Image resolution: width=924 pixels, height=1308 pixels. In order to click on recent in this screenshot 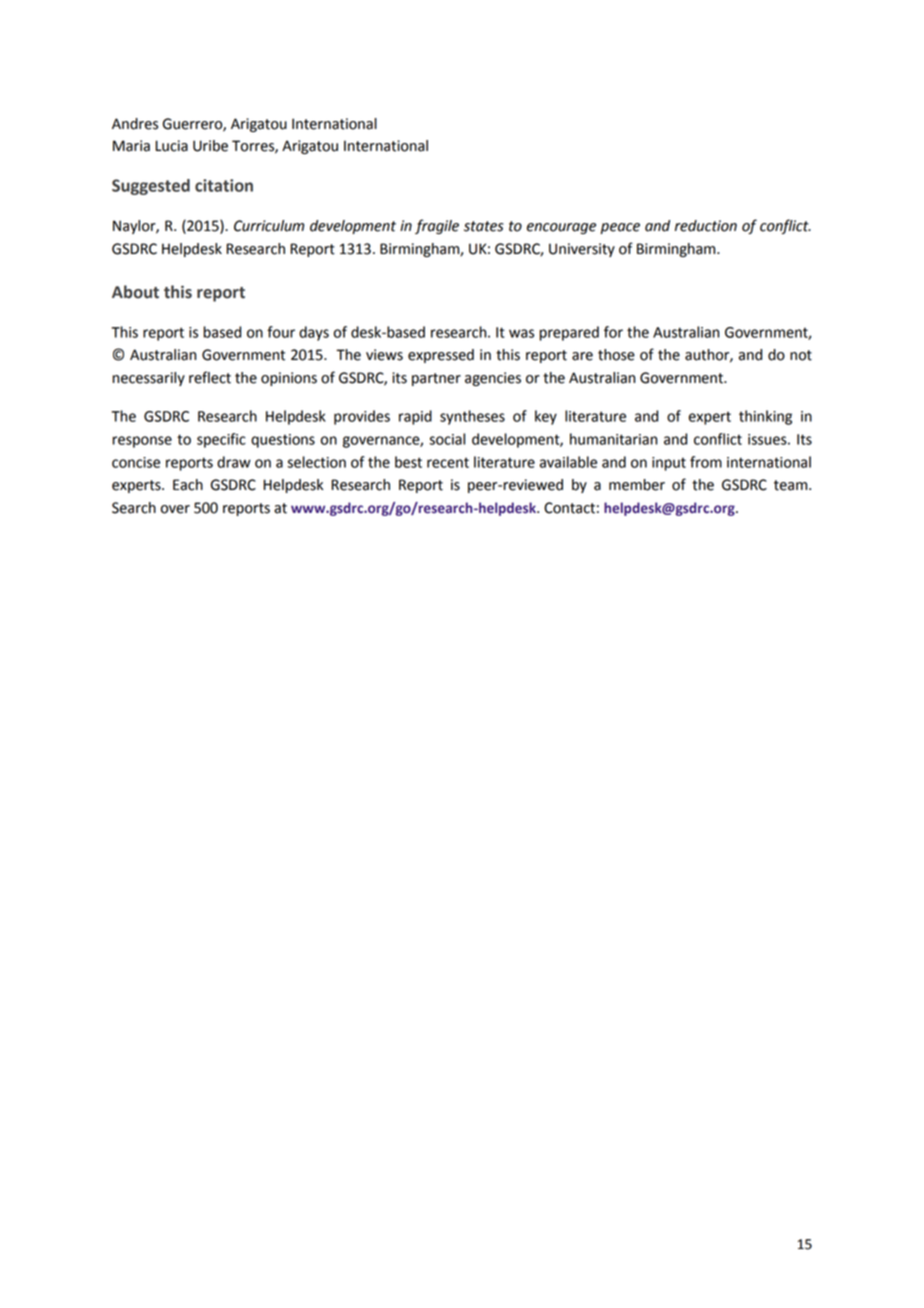, I will do `click(448, 463)`.
